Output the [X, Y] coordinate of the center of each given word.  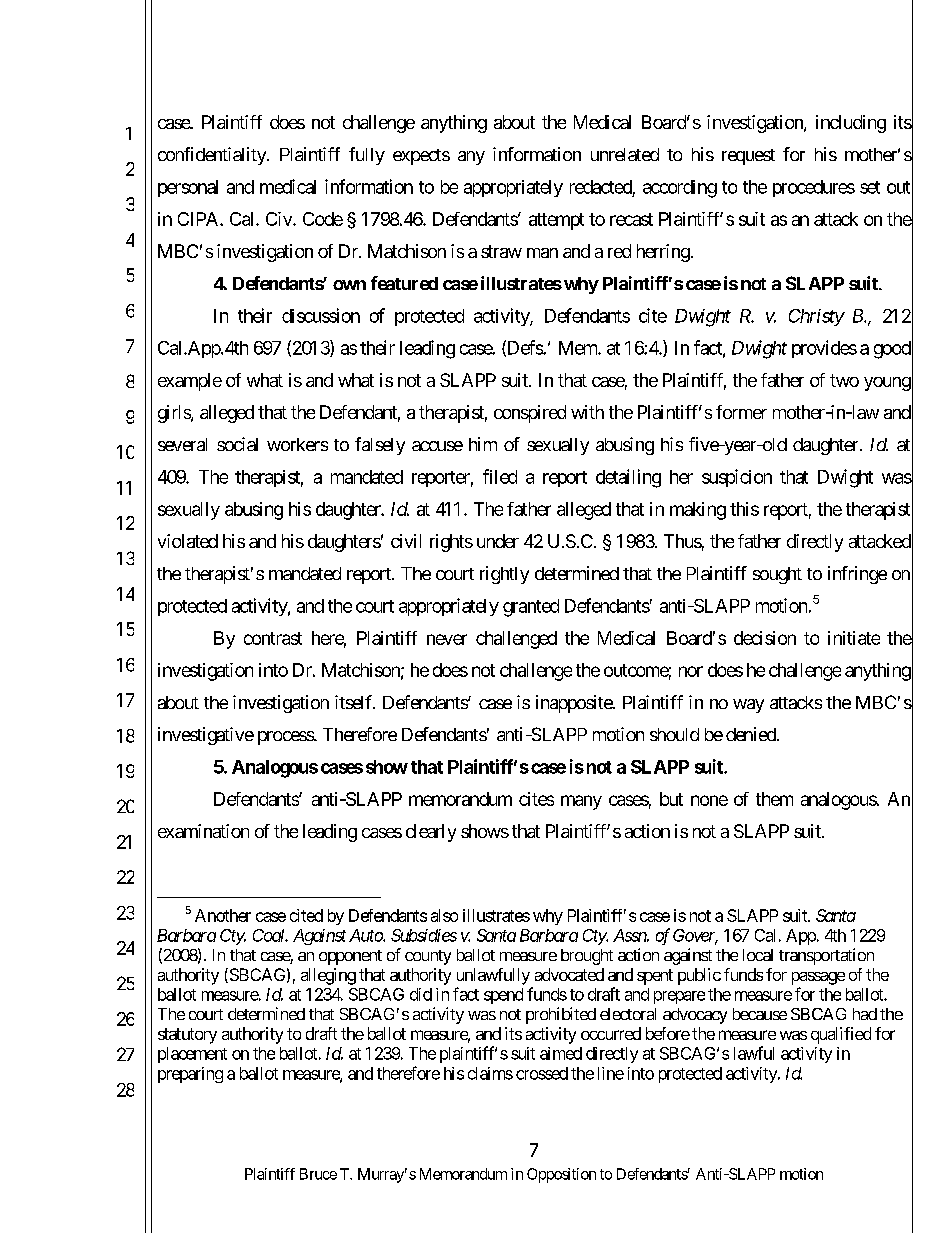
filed [500, 476]
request [748, 157]
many [581, 802]
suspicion [737, 478]
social [237, 444]
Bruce [318, 1174]
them [774, 799]
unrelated [625, 154]
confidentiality [213, 156]
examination [203, 831]
